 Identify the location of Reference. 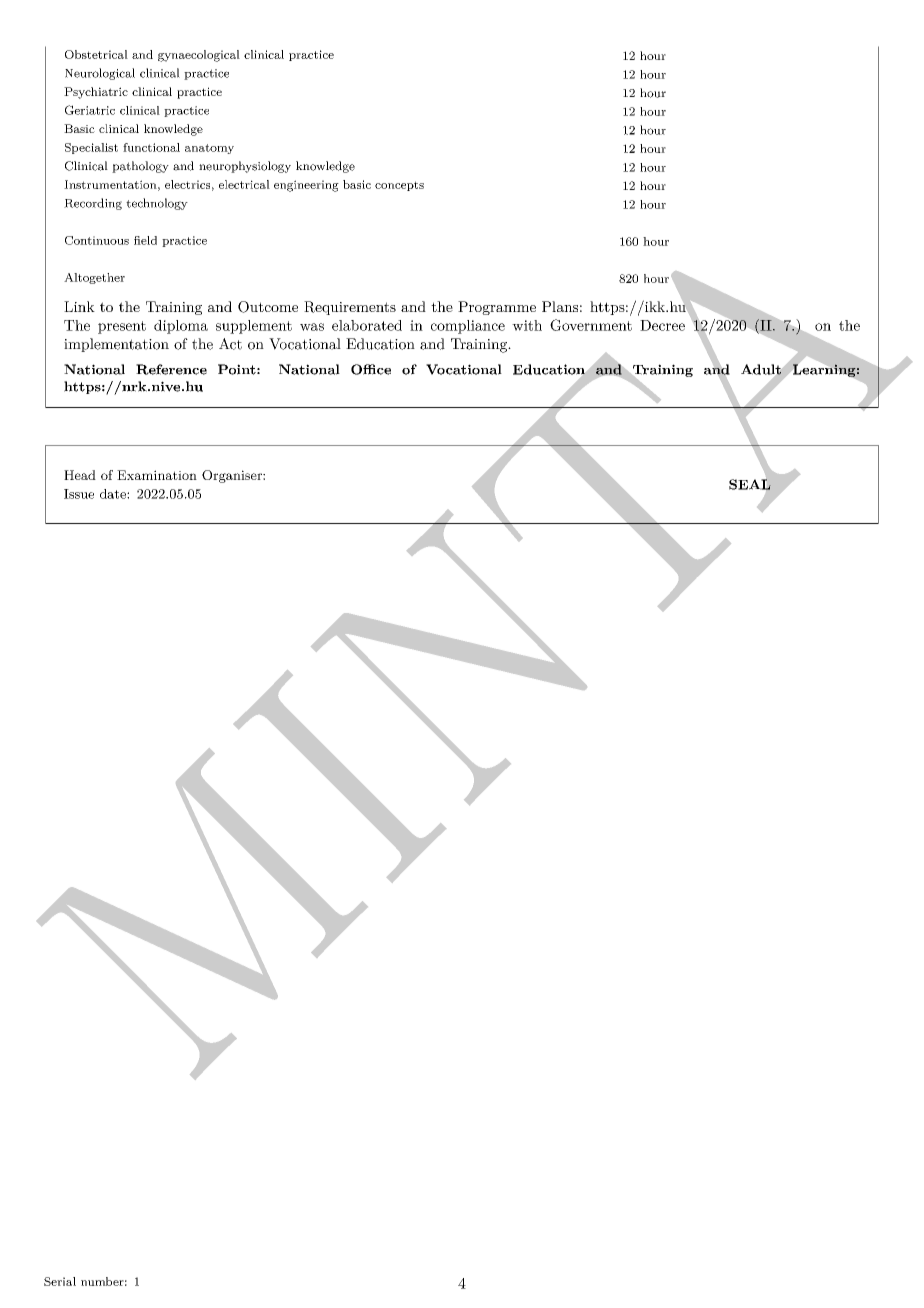
(171, 369).
